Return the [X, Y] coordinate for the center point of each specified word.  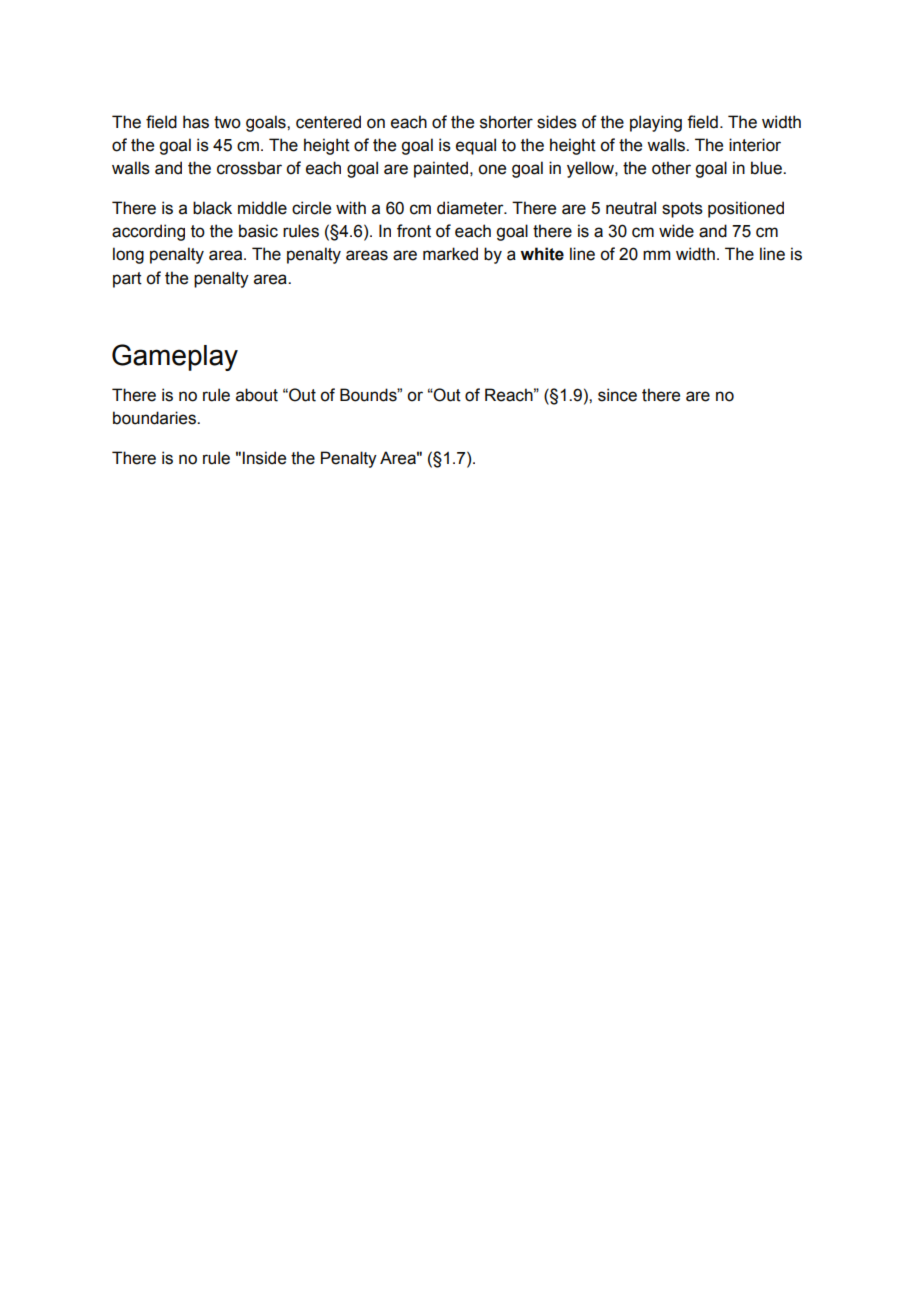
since [617, 395]
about [257, 395]
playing [656, 123]
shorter [506, 122]
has [196, 122]
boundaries [155, 418]
